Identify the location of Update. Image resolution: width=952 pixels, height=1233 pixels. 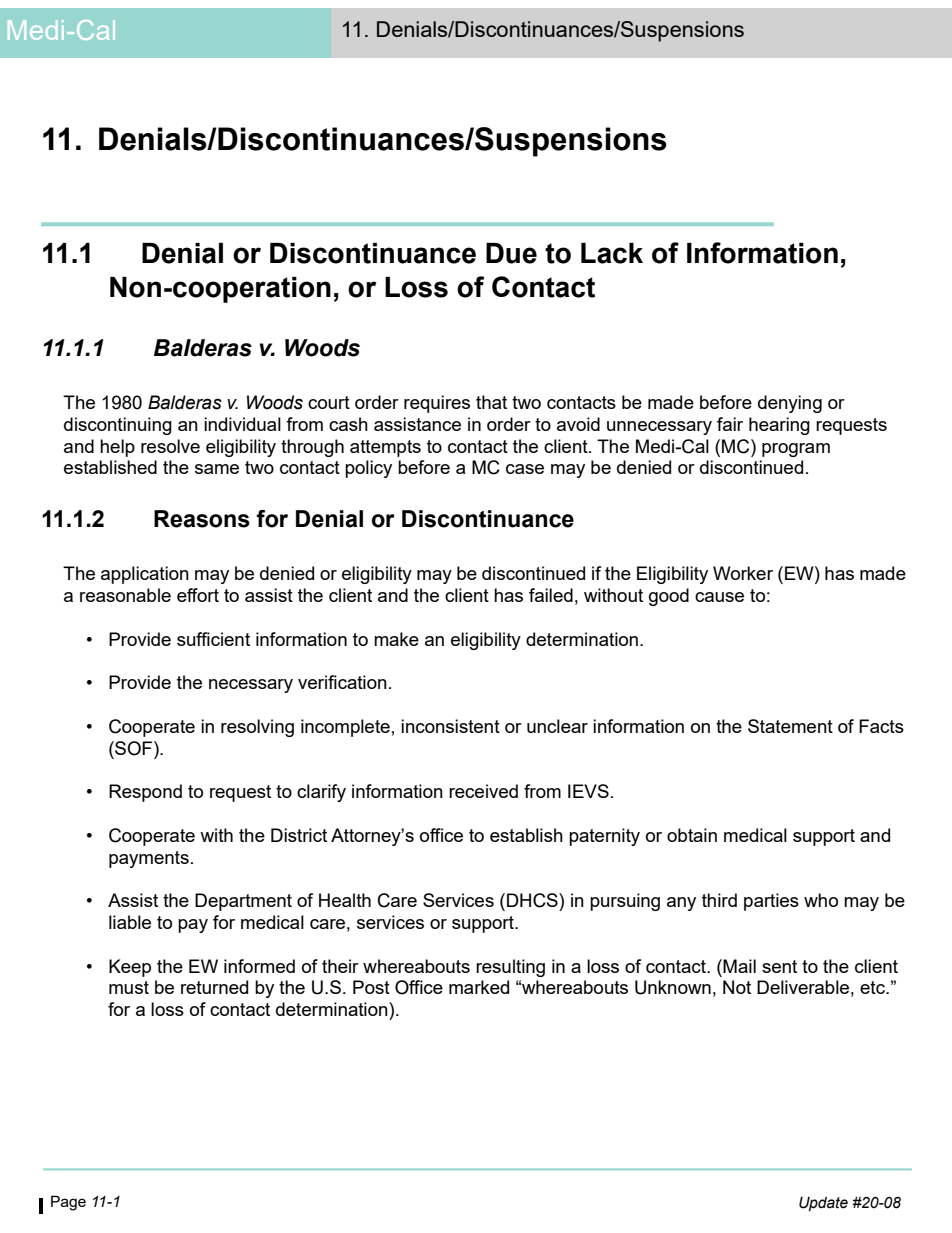
(823, 1204).
